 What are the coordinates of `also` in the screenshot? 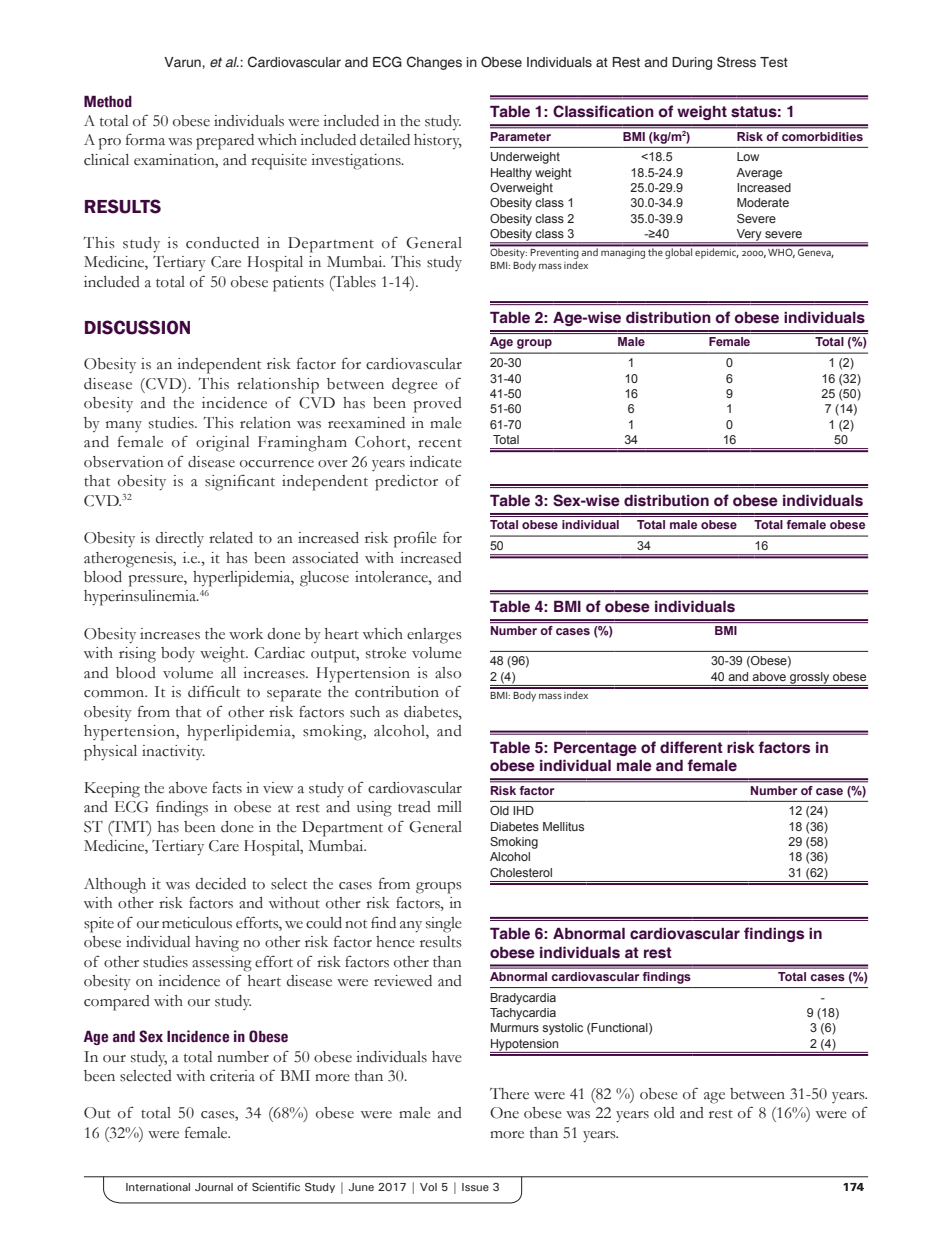 It's located at (448, 673).
